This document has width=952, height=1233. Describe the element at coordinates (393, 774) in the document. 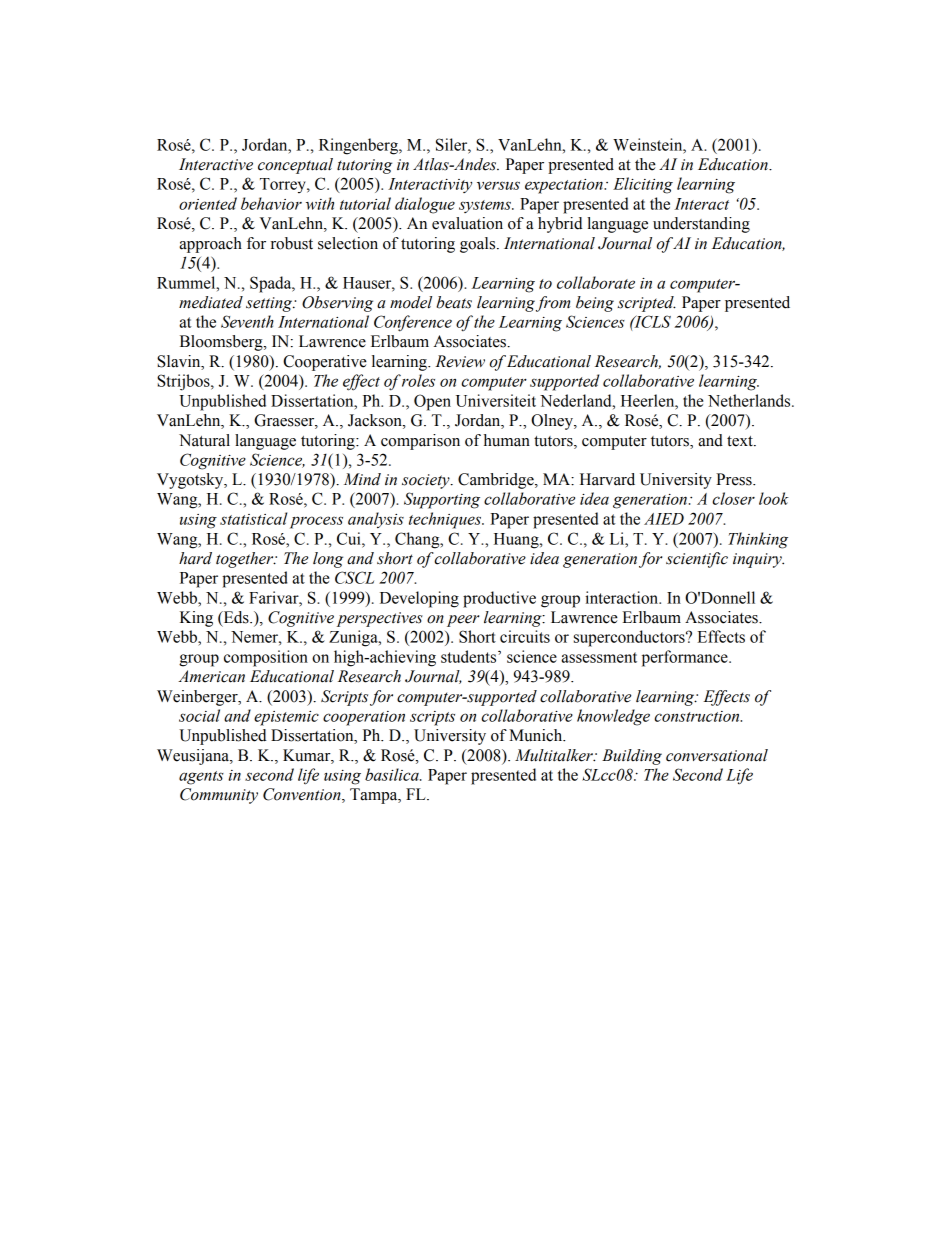

I see `basilica` at that location.
